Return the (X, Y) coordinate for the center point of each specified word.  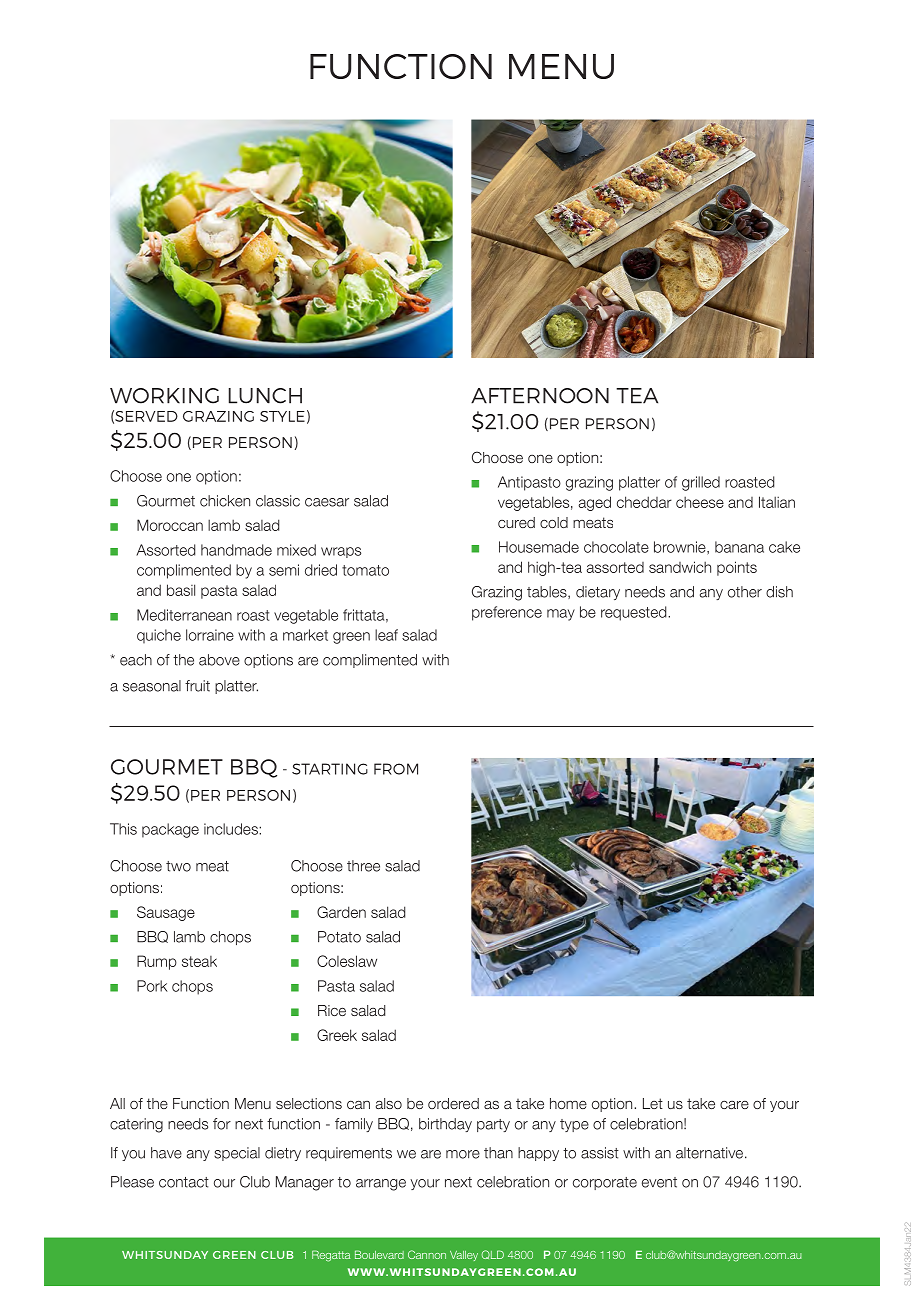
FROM (396, 769)
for (222, 1124)
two (178, 866)
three (363, 866)
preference (507, 613)
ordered (453, 1103)
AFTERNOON (540, 396)
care (734, 1105)
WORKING (164, 396)
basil (181, 590)
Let (653, 1103)
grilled (701, 483)
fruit (197, 686)
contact (184, 1182)
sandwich (680, 567)
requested (635, 613)
